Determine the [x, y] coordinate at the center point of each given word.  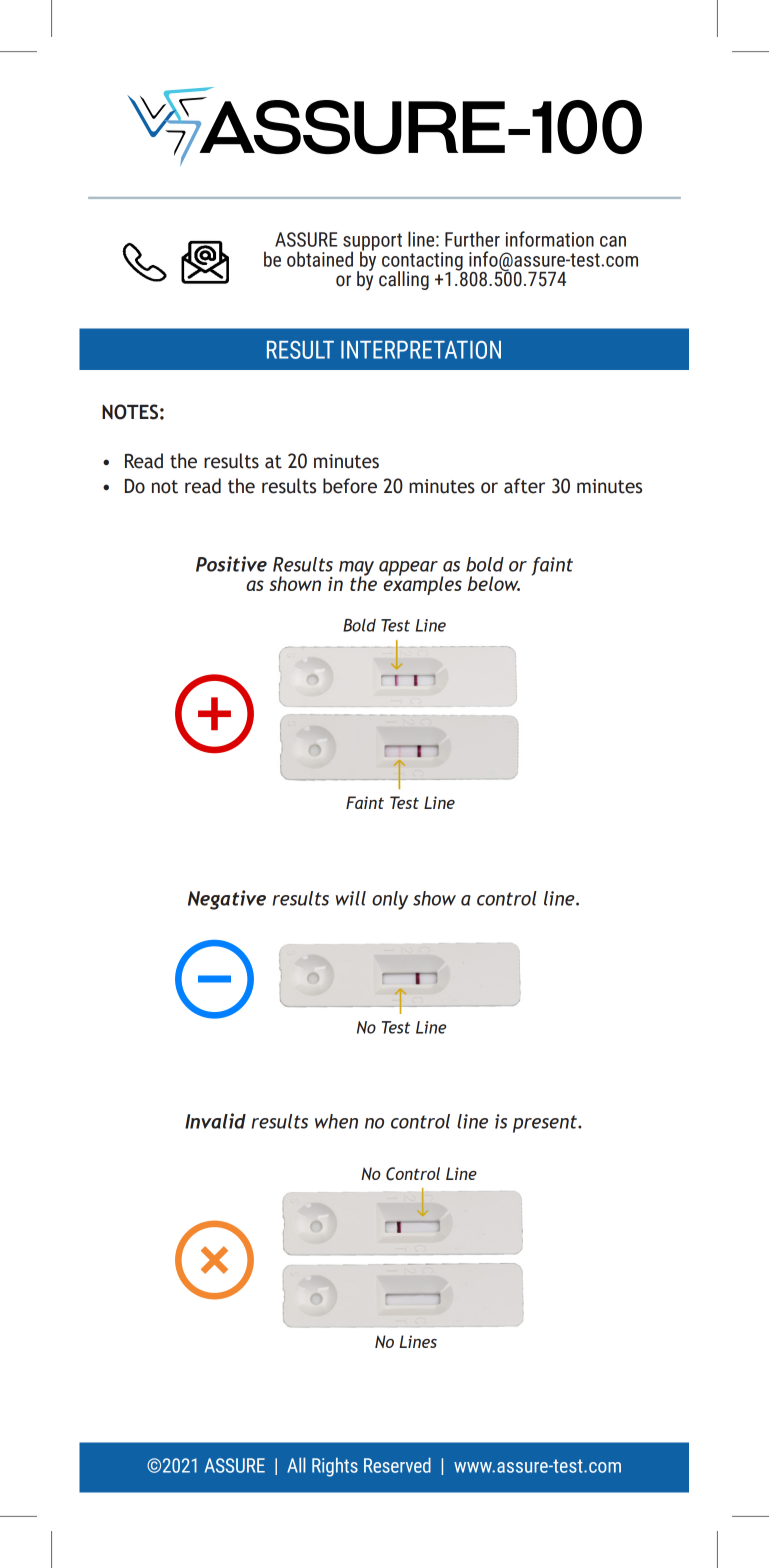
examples [422, 584]
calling [404, 280]
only [390, 900]
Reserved [397, 1465]
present [546, 1124]
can [613, 241]
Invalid [215, 1121]
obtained [320, 259]
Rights [335, 1467]
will [351, 898]
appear [408, 568]
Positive [231, 564]
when [336, 1121]
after [524, 486]
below [493, 583]
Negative [227, 900]
